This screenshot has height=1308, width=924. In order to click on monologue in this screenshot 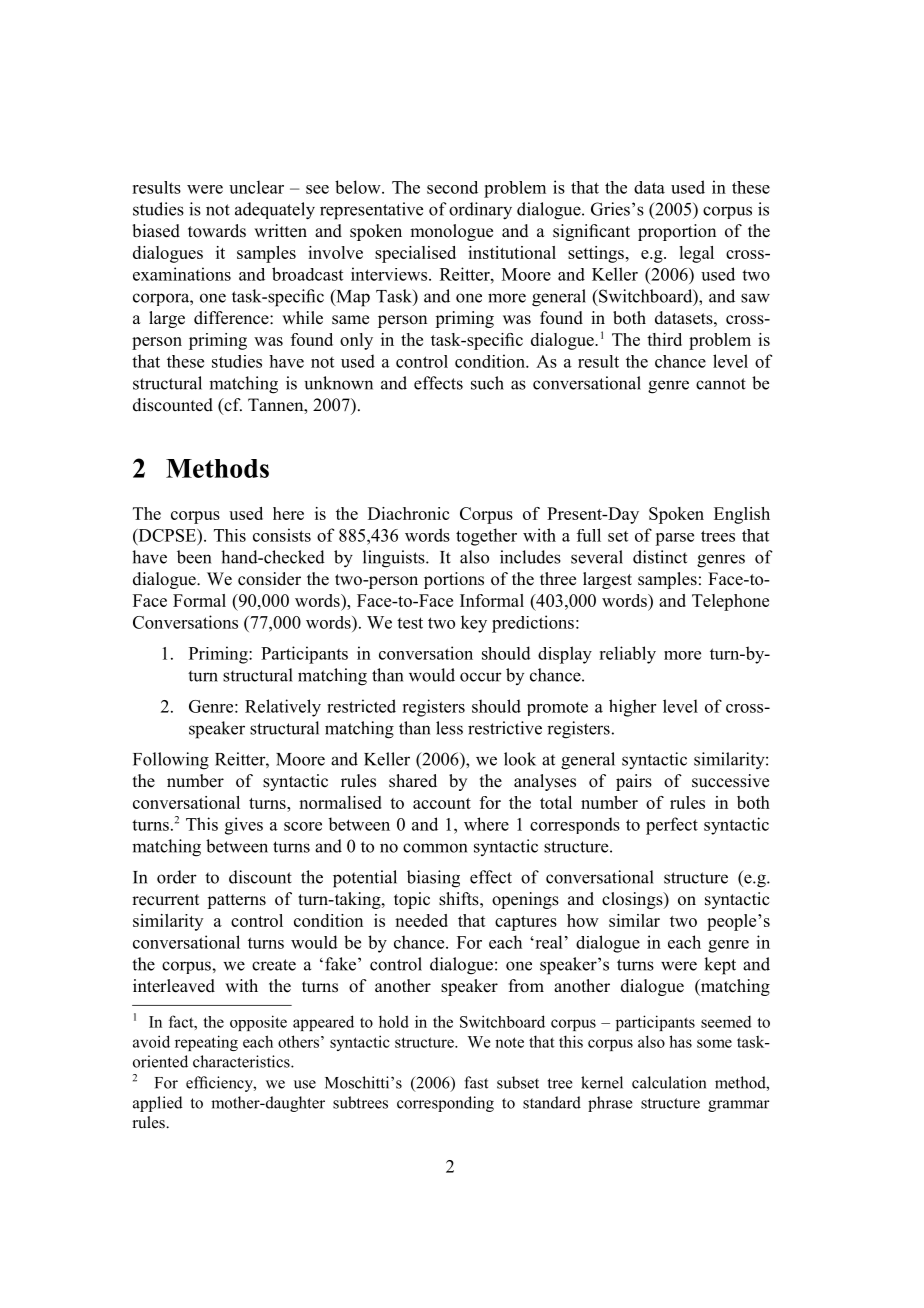, I will do `click(451, 232)`.
